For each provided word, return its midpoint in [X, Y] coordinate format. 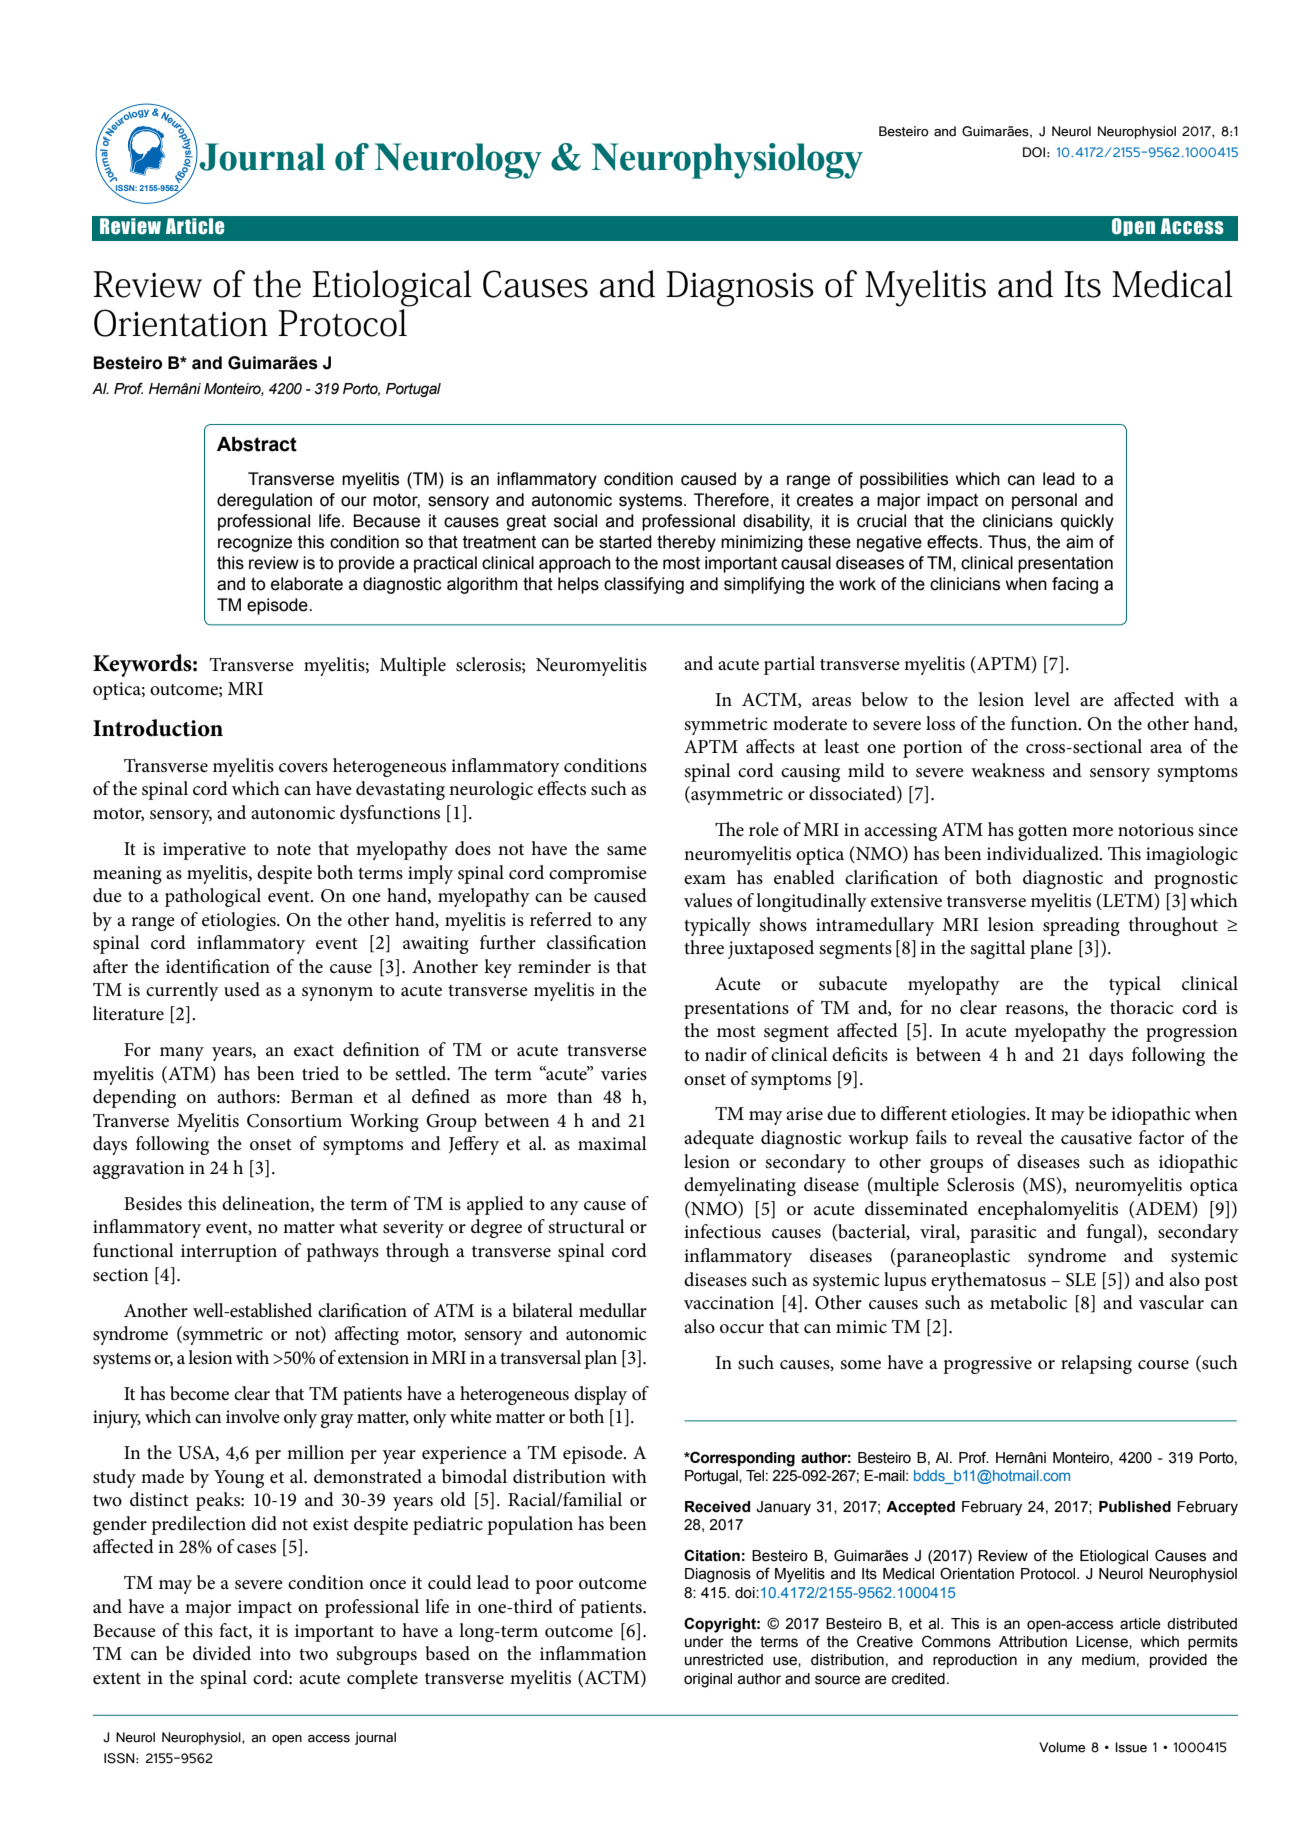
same [627, 851]
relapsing [1096, 1364]
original [708, 1680]
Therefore [731, 500]
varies [624, 1074]
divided [222, 1653]
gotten [1043, 833]
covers [303, 768]
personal [1044, 501]
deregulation [264, 501]
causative [1096, 1138]
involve [253, 1416]
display [600, 1395]
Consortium [294, 1121]
